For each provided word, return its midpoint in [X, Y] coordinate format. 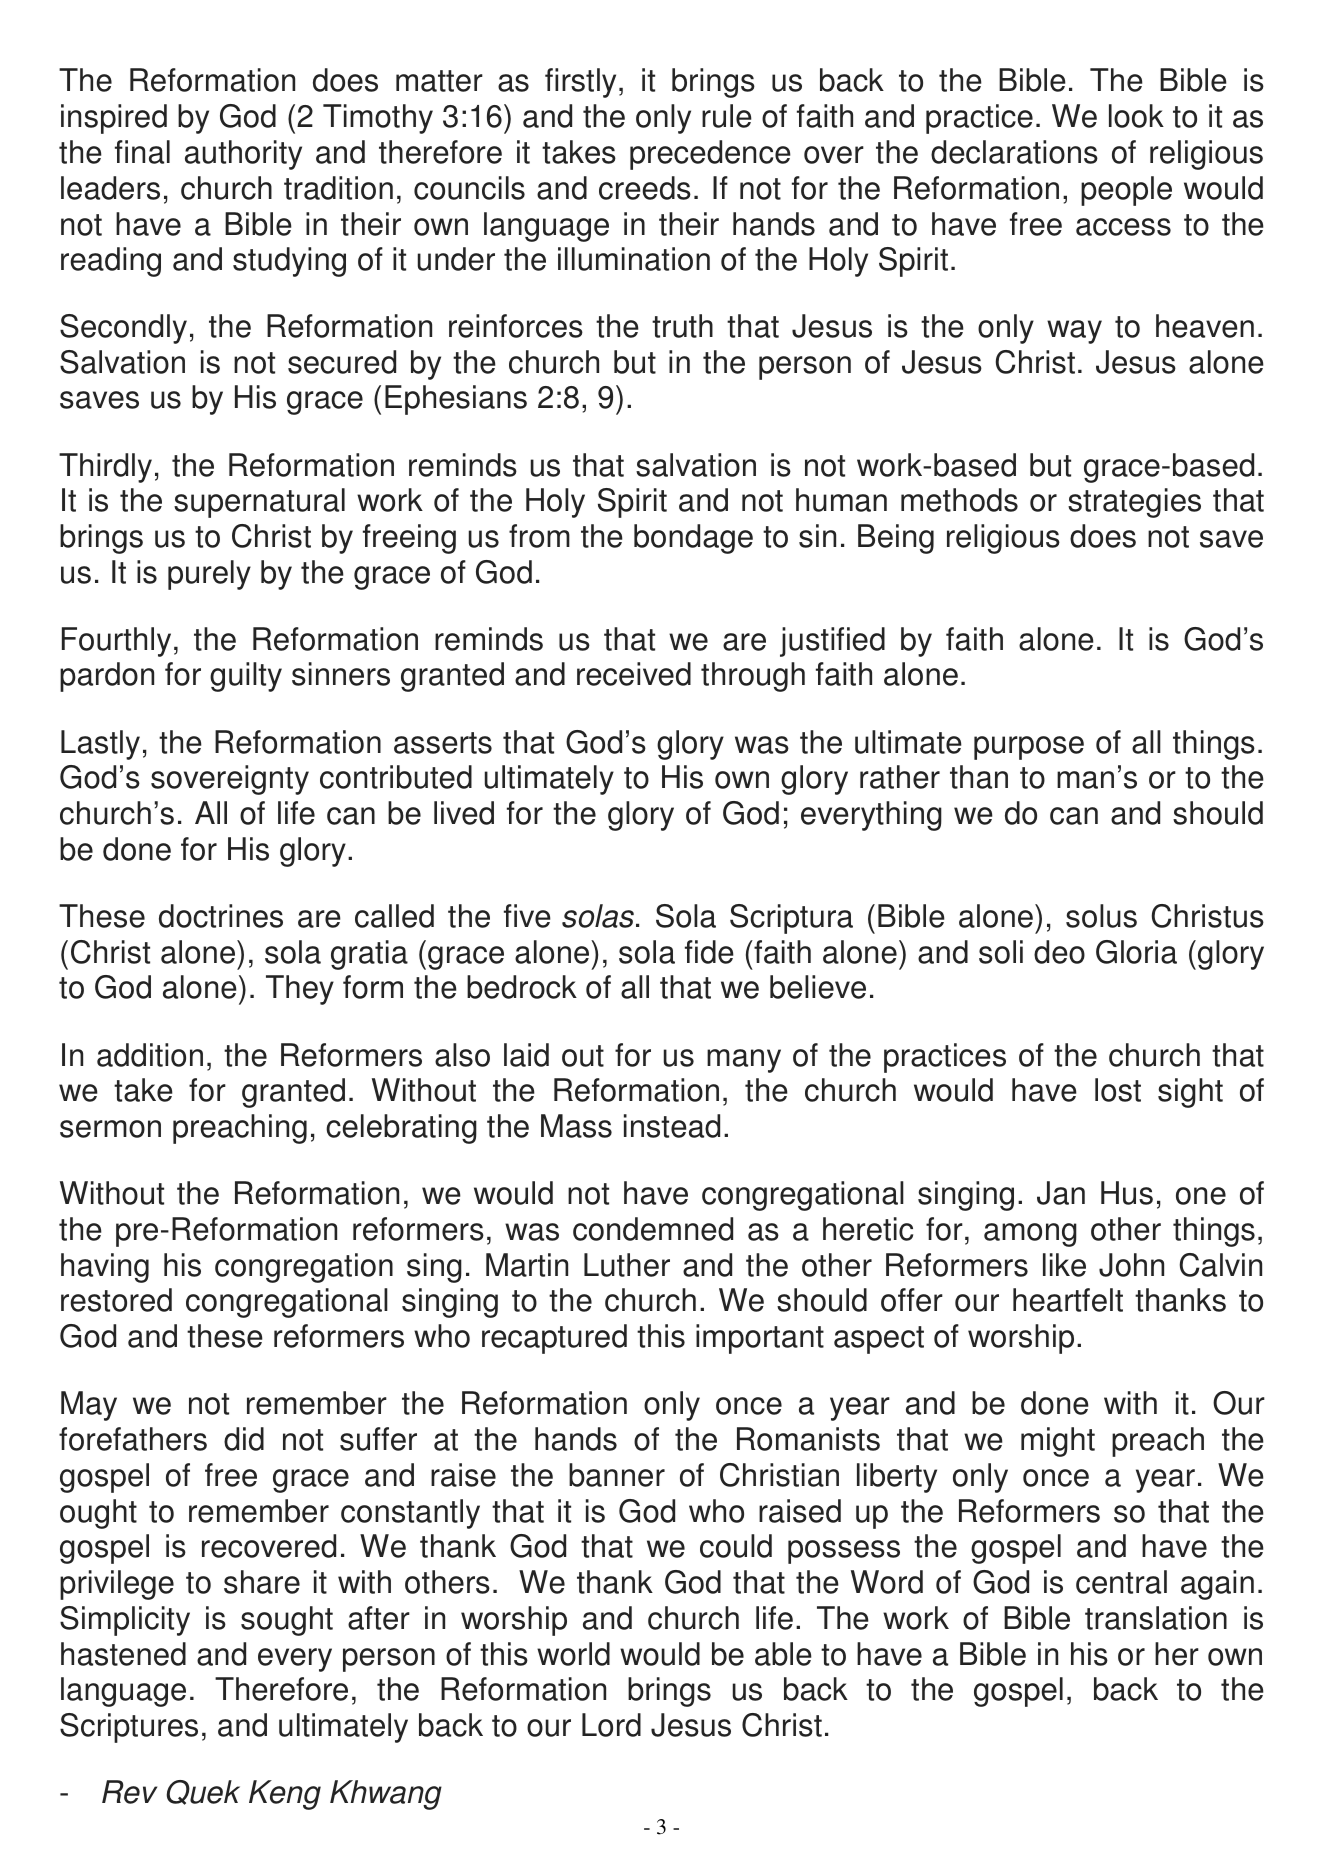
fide [709, 952]
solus [1101, 916]
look [1136, 116]
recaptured [554, 1339]
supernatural [259, 503]
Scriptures [129, 1728]
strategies [1134, 503]
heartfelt [1068, 1300]
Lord [611, 1725]
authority [243, 155]
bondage [693, 539]
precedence [710, 155]
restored [116, 1300]
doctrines [221, 916]
